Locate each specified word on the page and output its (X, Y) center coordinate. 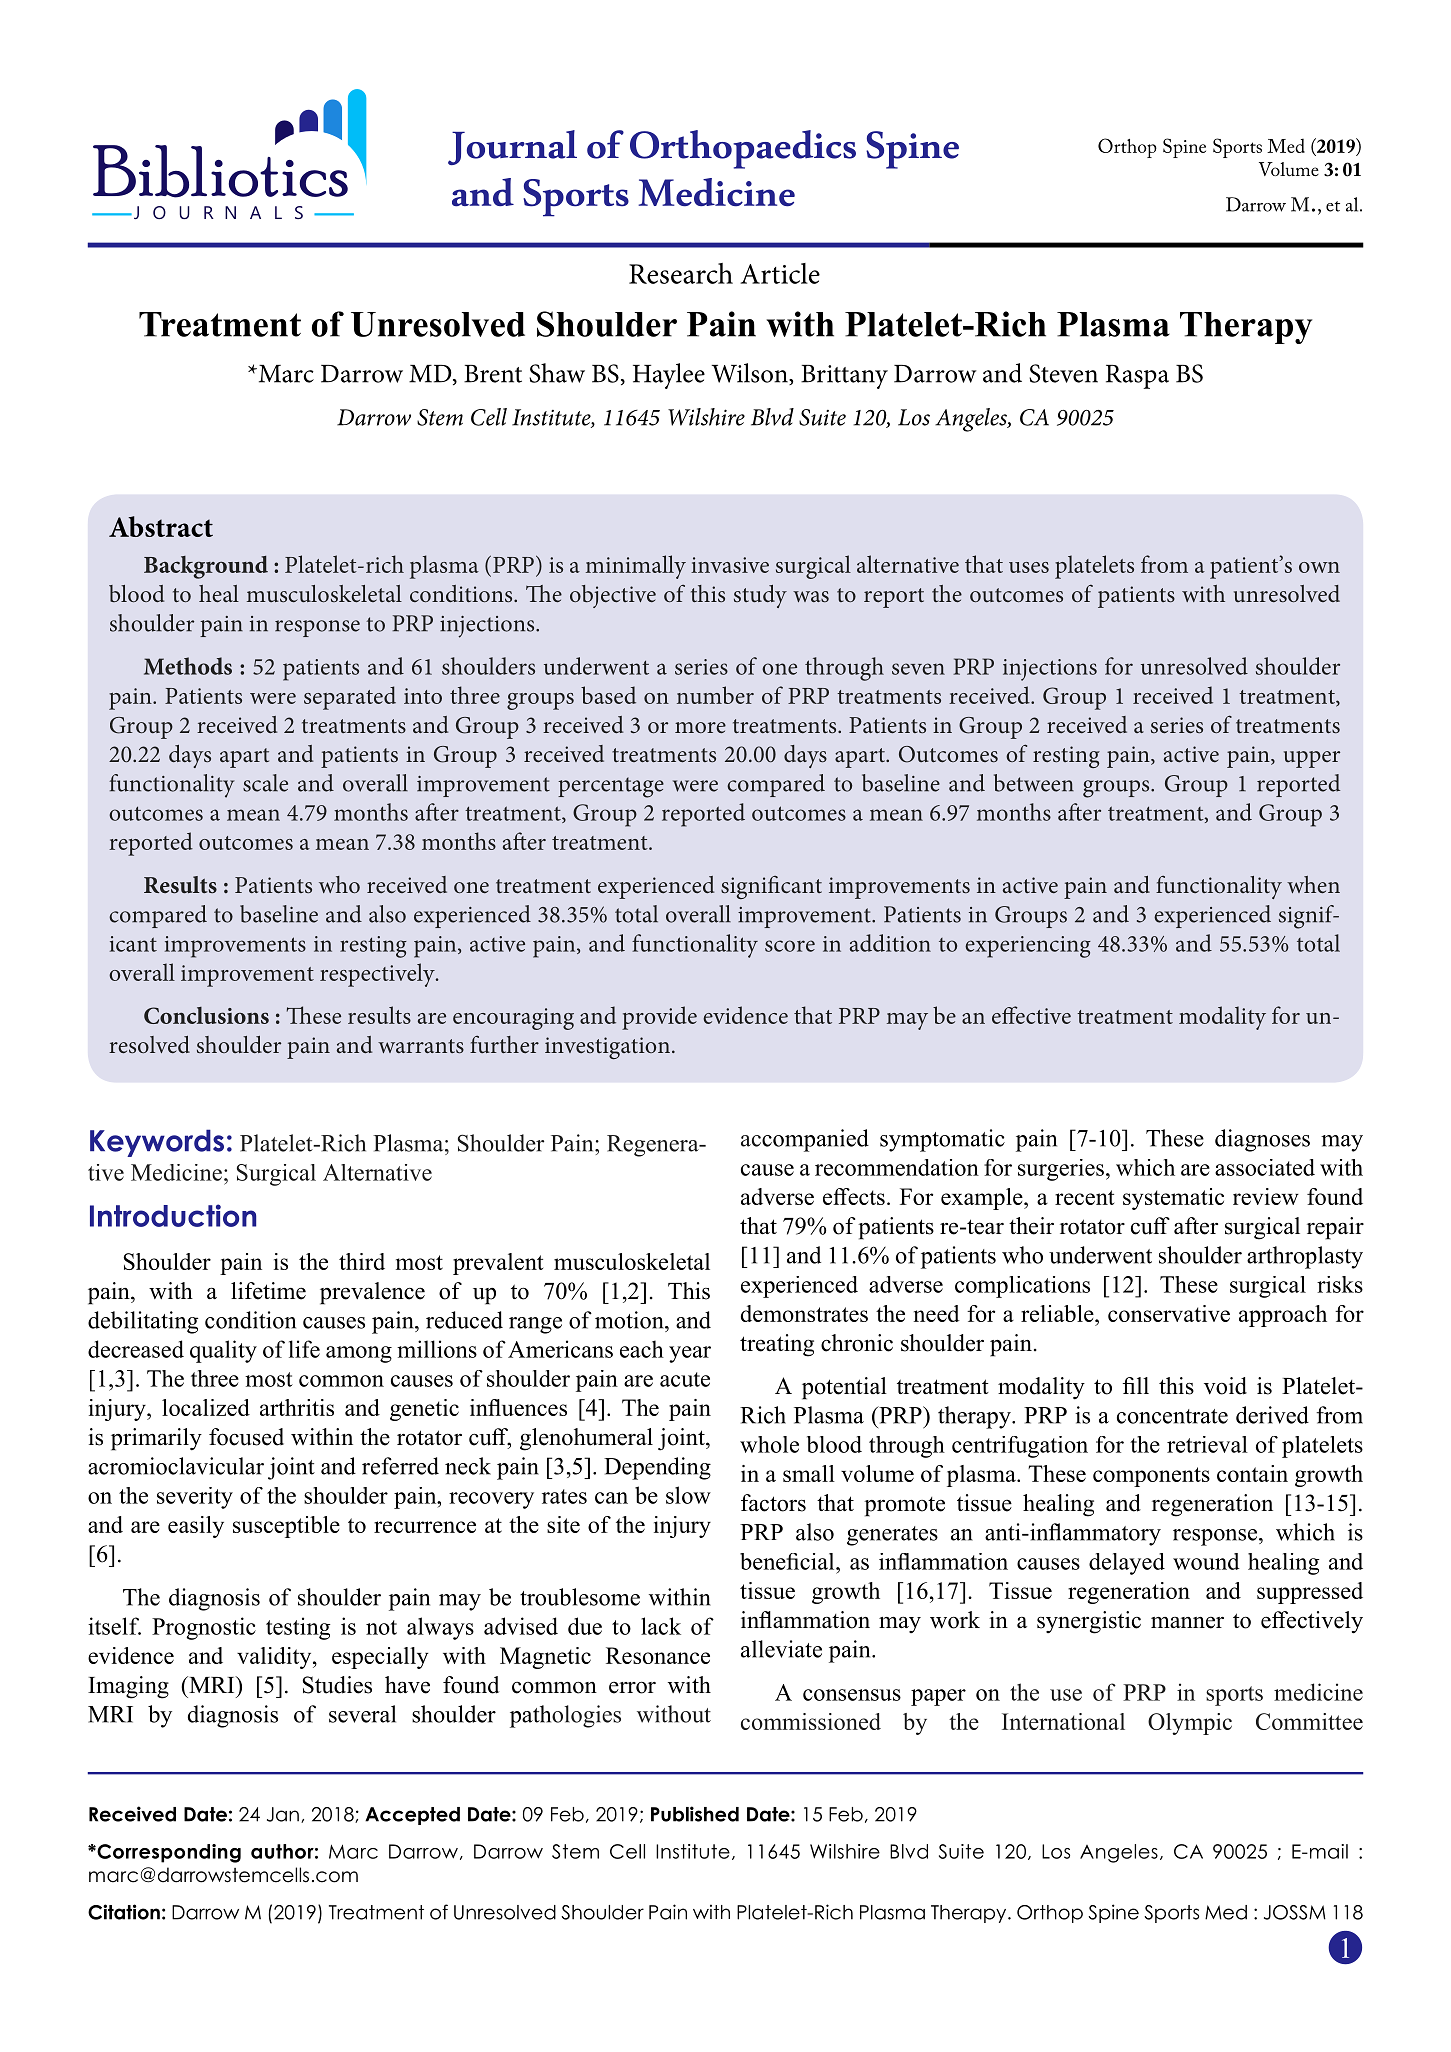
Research (681, 273)
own (1319, 567)
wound (1206, 1561)
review (1266, 1196)
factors (773, 1503)
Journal (512, 147)
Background (206, 567)
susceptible (286, 1527)
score (790, 946)
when (1313, 885)
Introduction (173, 1215)
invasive (730, 565)
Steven (1063, 373)
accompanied (805, 1140)
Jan (283, 1814)
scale (265, 783)
